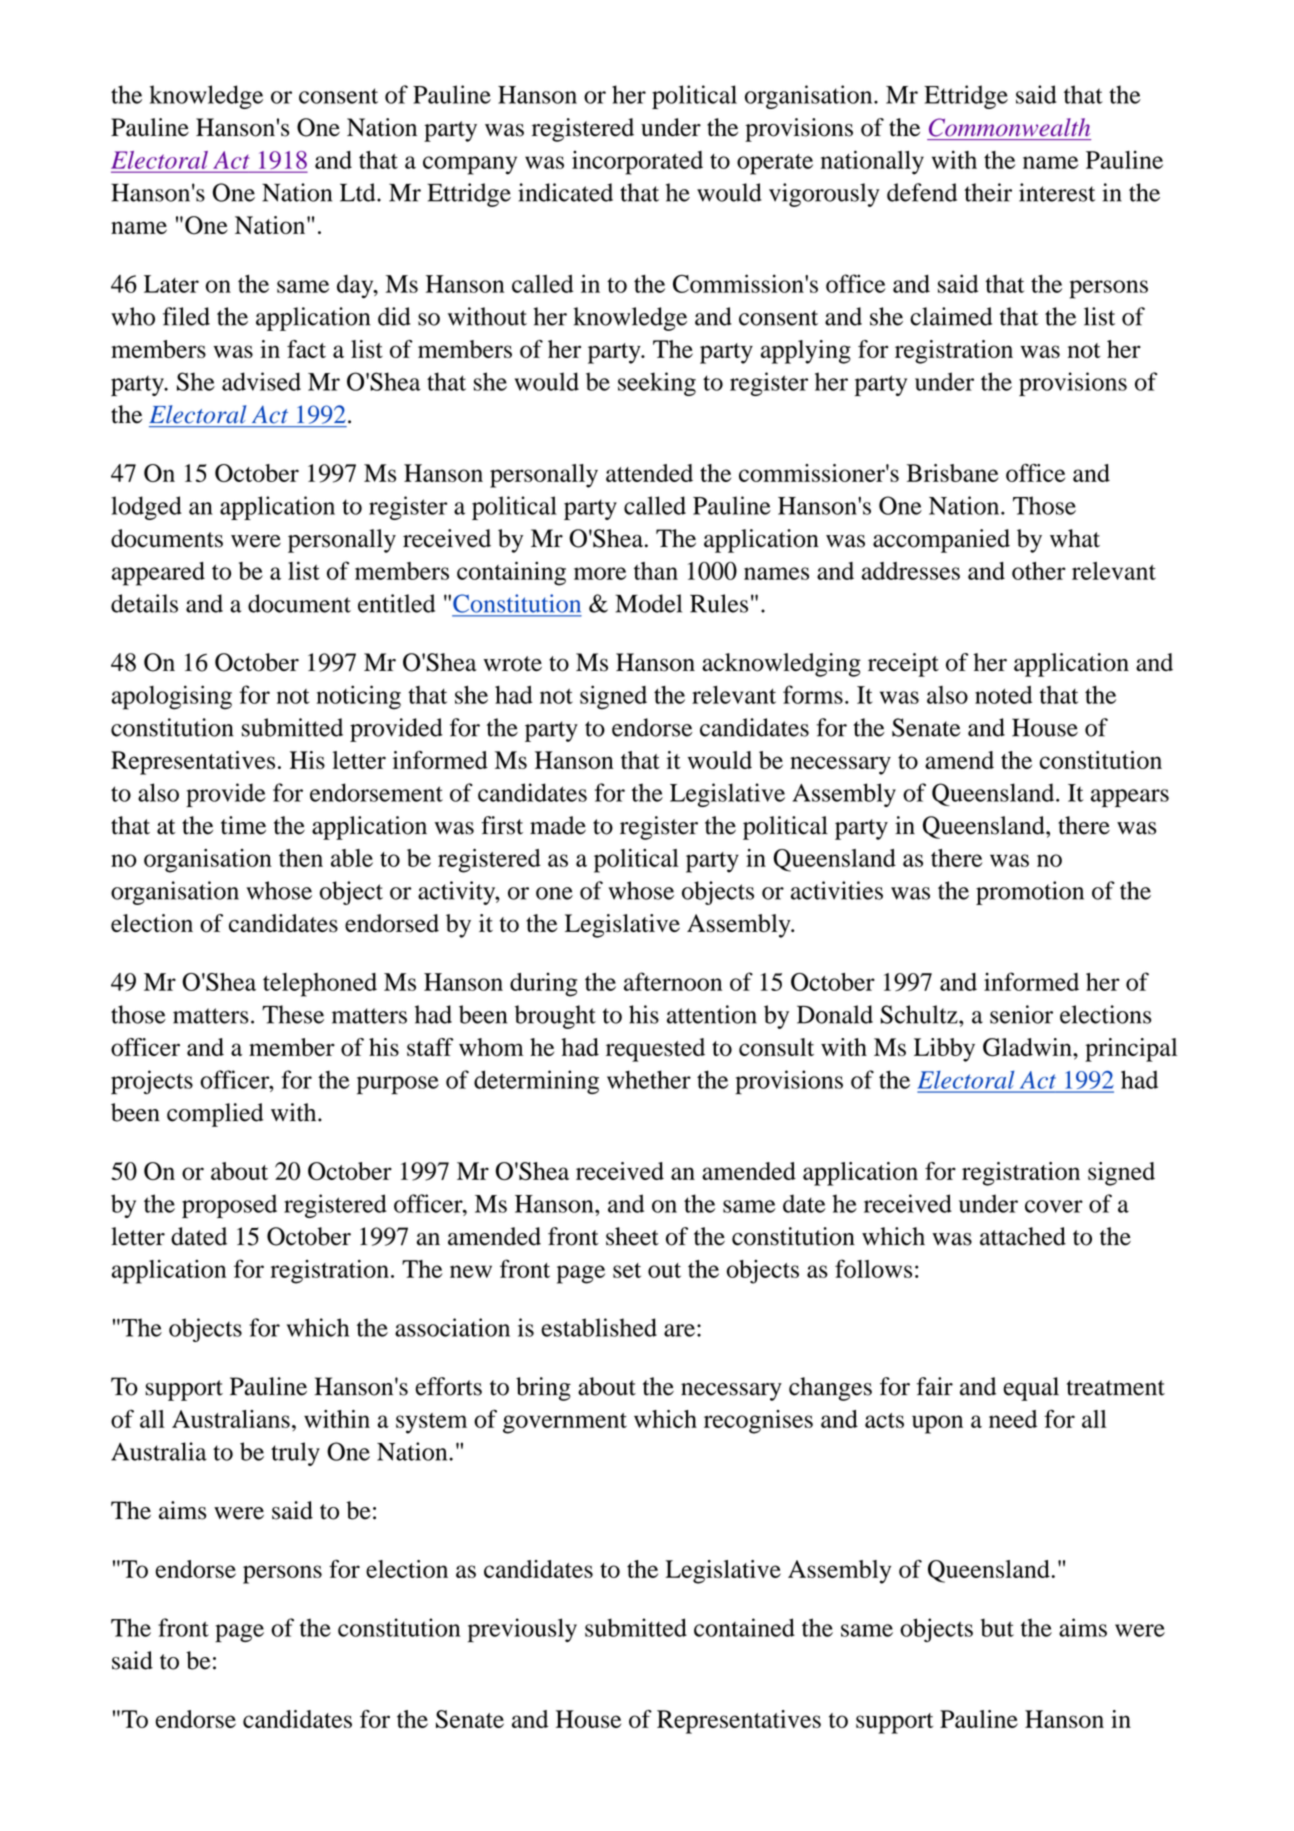 The height and width of the screenshot is (1831, 1294). I want to click on contained, so click(744, 1627).
